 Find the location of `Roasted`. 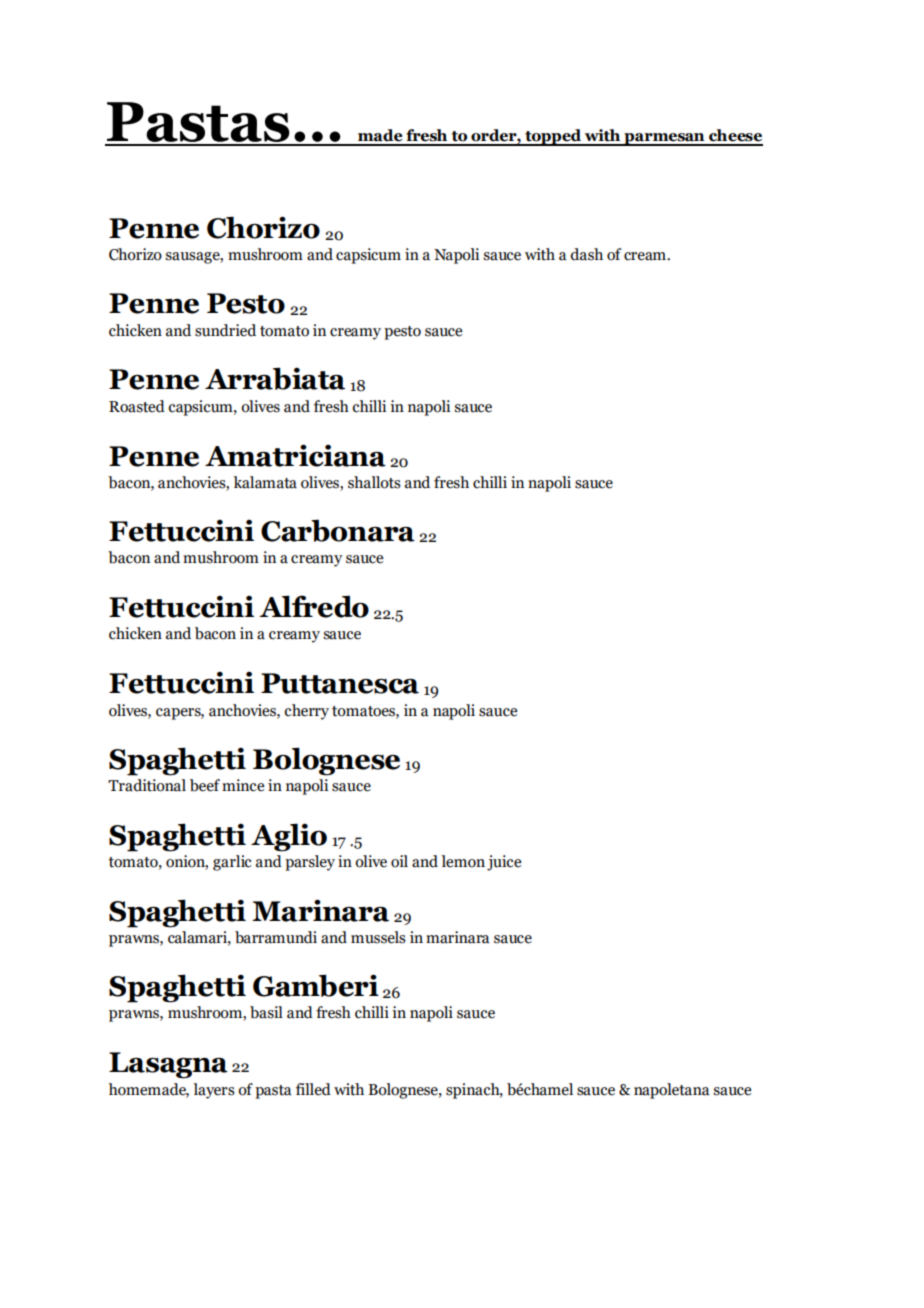

Roasted is located at coordinates (137, 406).
